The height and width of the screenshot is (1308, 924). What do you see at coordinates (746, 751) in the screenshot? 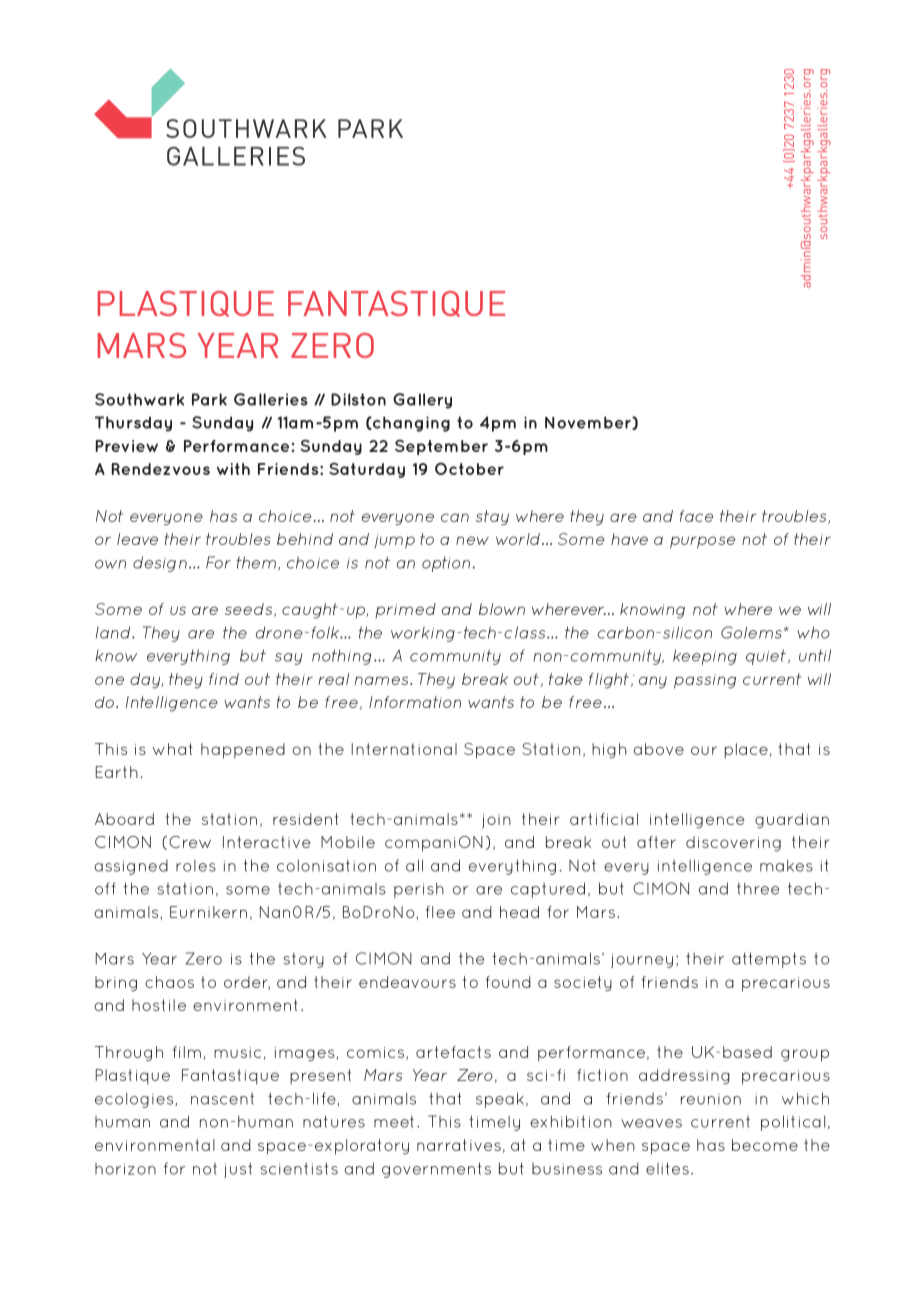
I see `place` at bounding box center [746, 751].
